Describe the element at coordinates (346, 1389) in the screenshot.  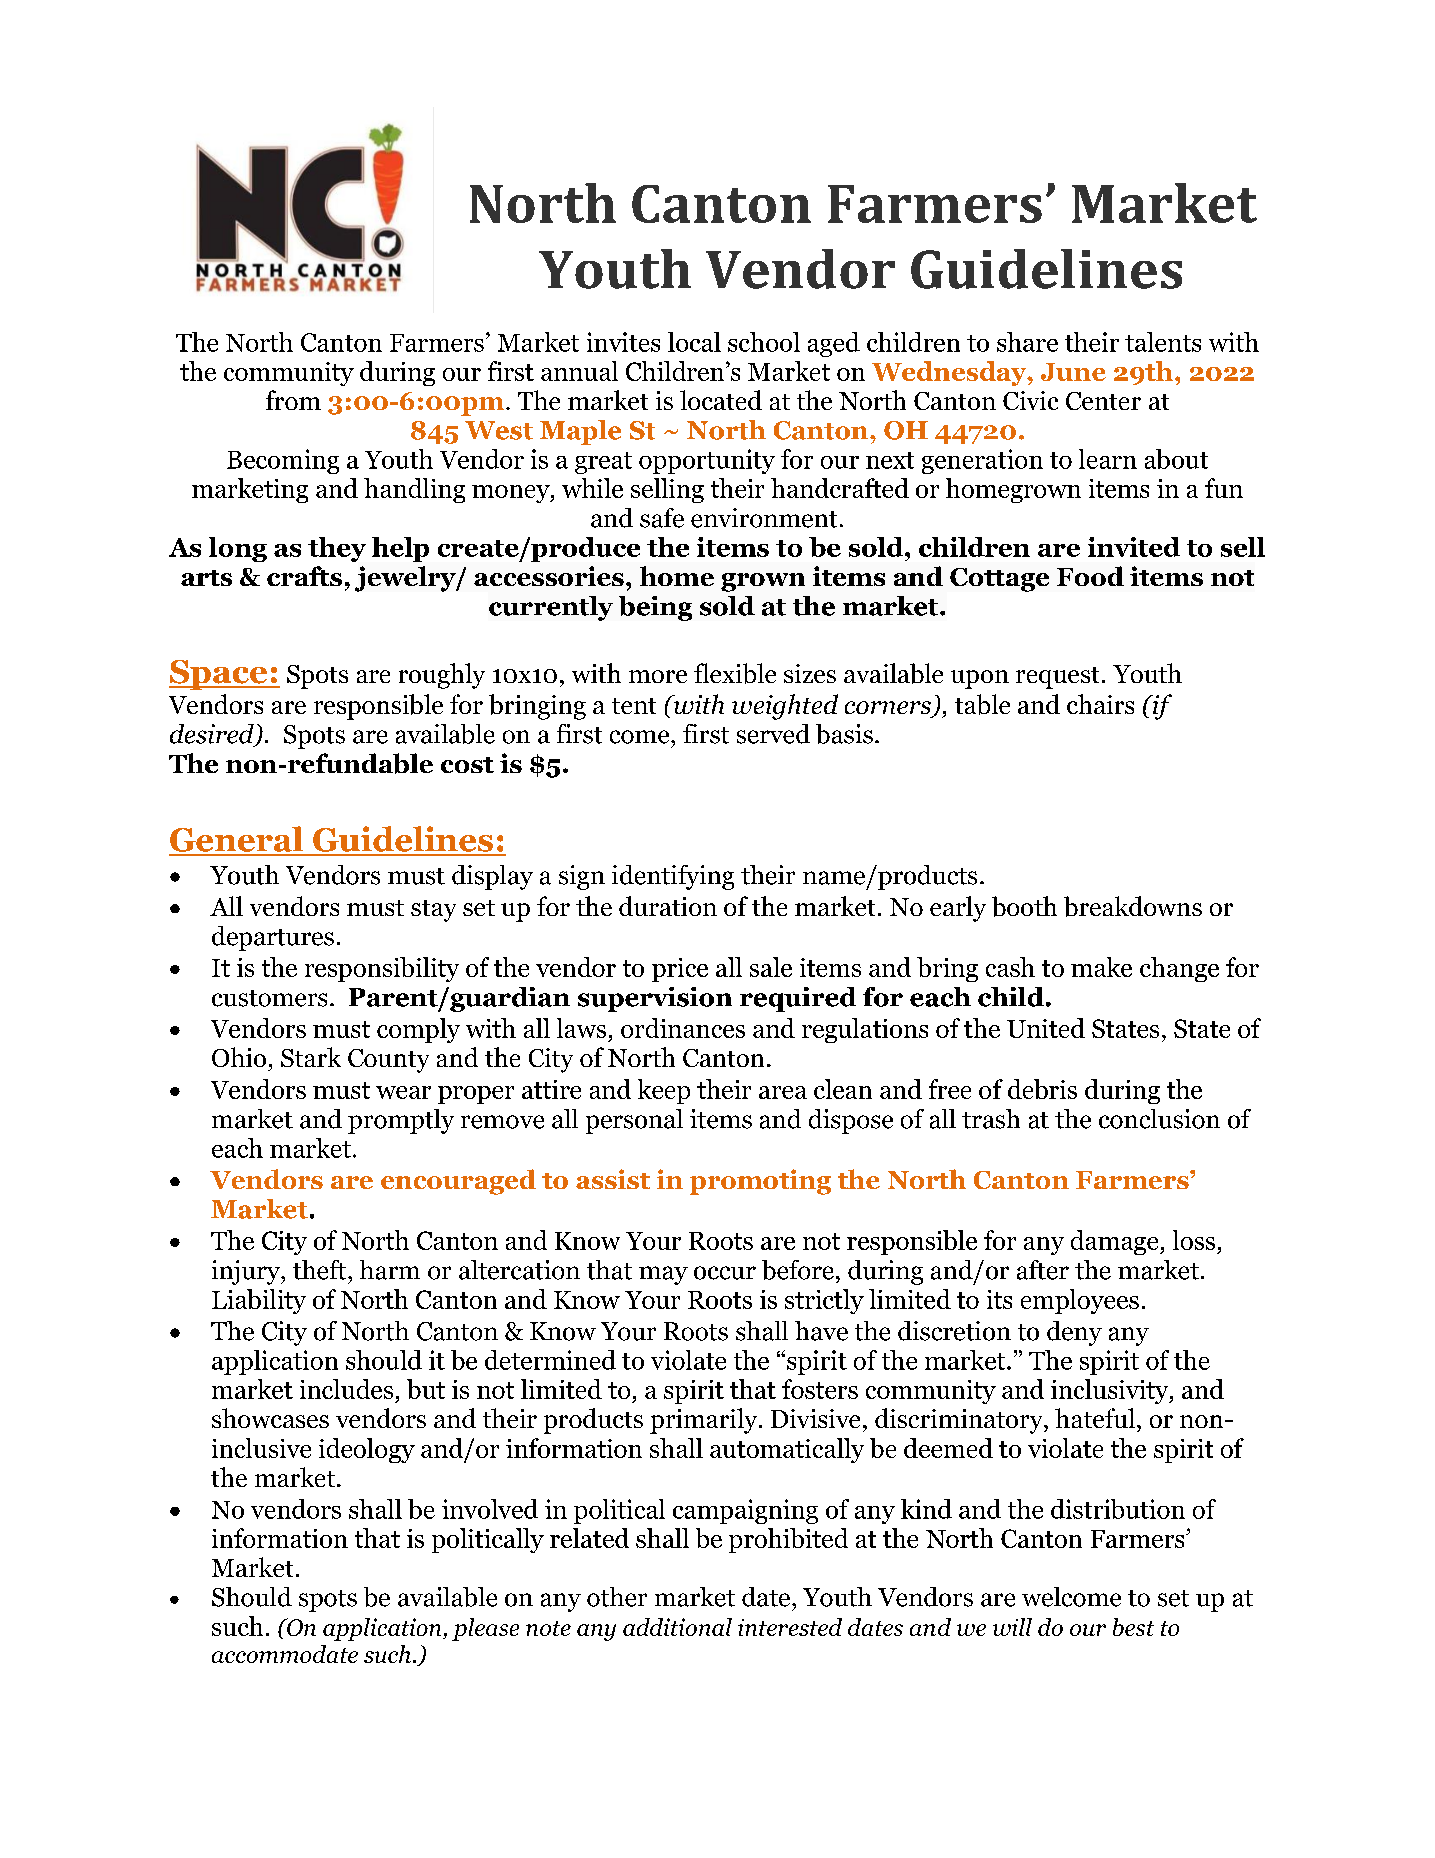
I see `includes` at that location.
